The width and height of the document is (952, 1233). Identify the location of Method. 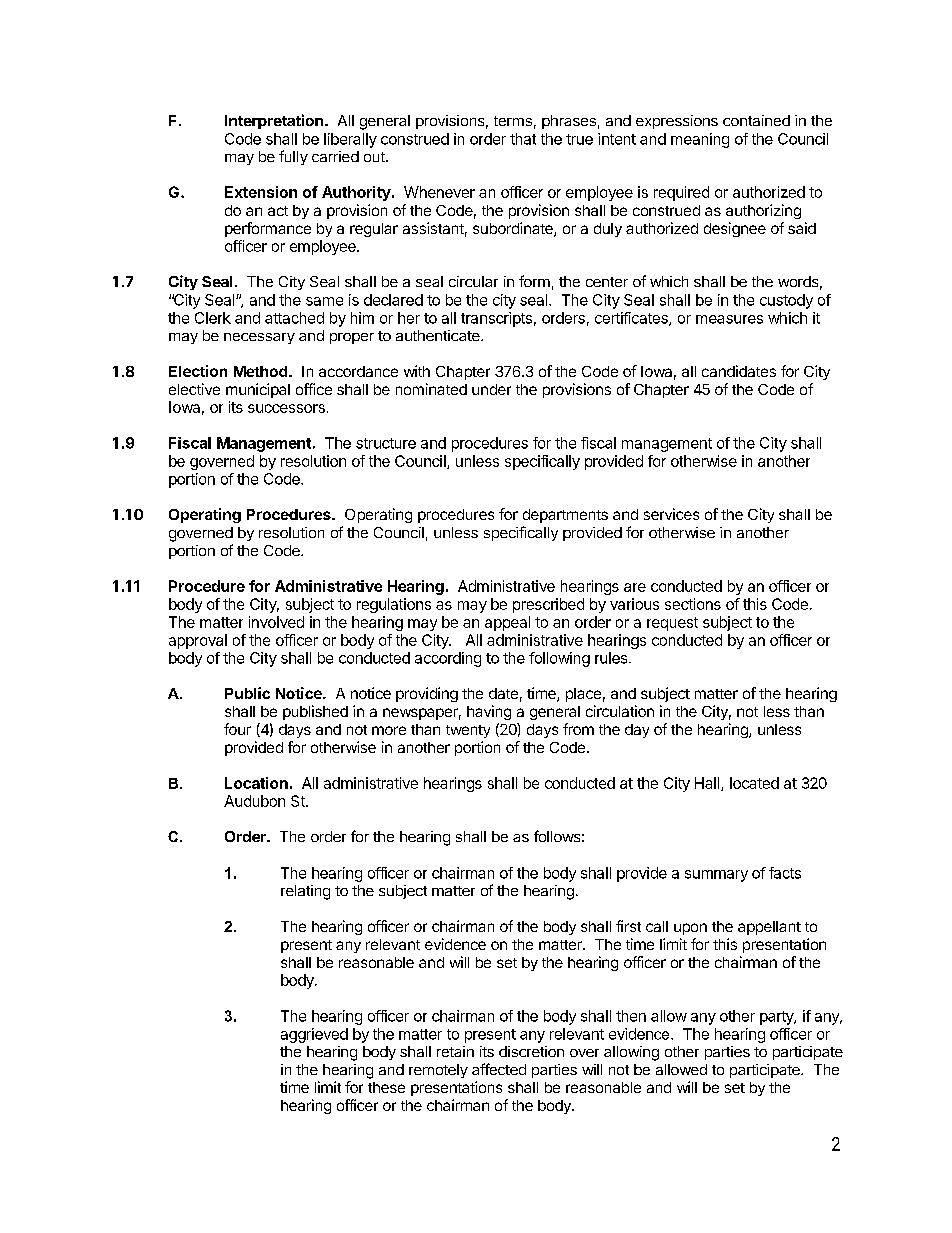
(262, 371).
